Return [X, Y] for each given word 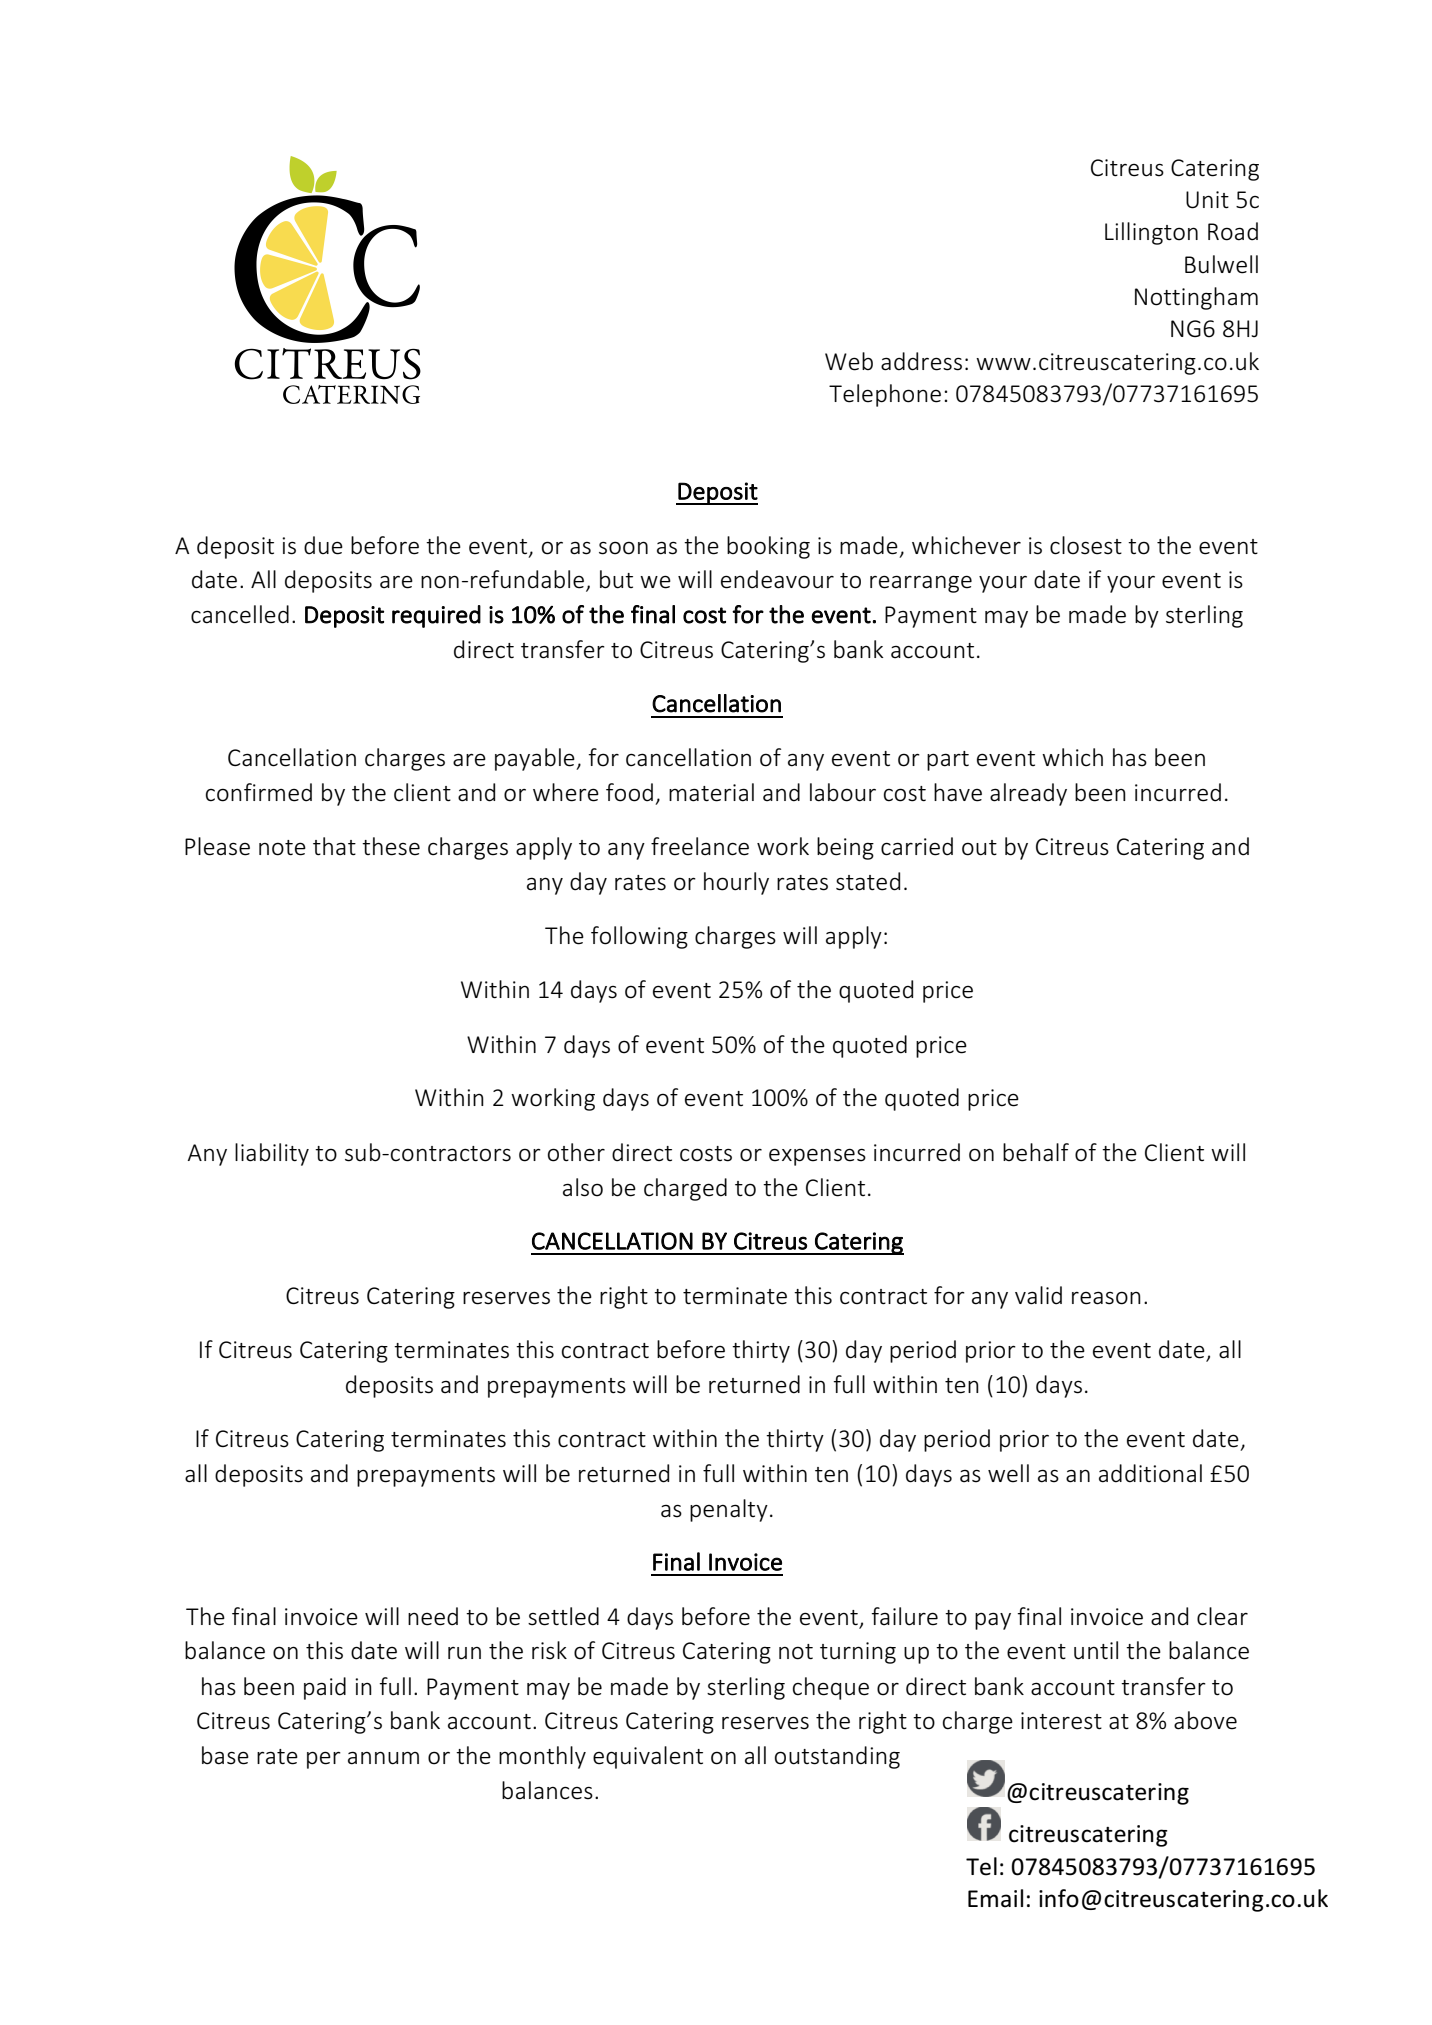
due [323, 545]
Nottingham [1196, 298]
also [583, 1187]
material [711, 792]
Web [849, 361]
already [1028, 794]
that [334, 846]
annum [383, 1758]
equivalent [648, 1757]
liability [272, 1154]
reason [1106, 1298]
